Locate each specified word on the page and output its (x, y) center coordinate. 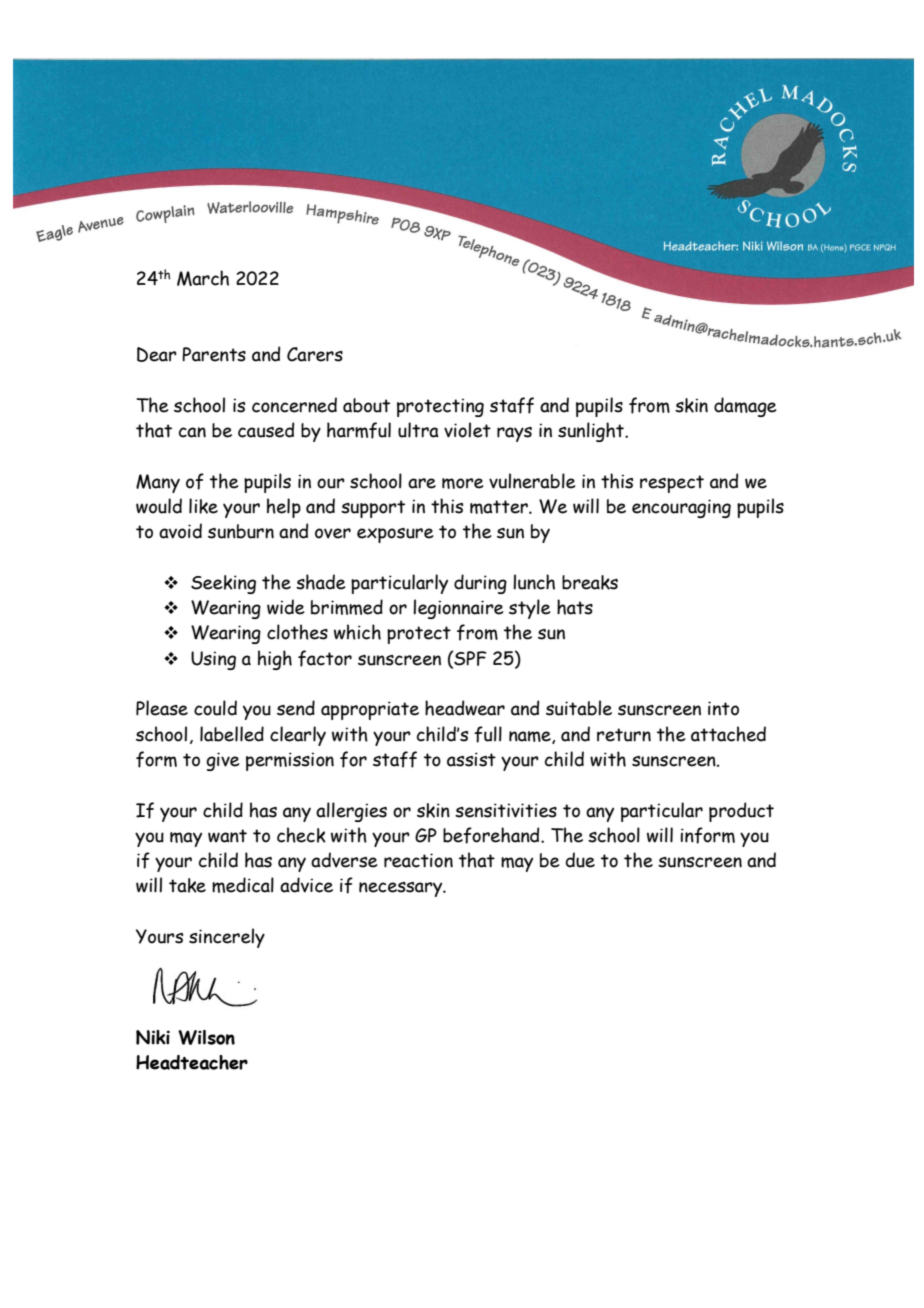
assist (471, 759)
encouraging (681, 508)
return (624, 735)
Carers (315, 354)
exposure (395, 535)
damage (745, 407)
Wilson (206, 1037)
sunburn (241, 531)
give (223, 761)
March (203, 278)
